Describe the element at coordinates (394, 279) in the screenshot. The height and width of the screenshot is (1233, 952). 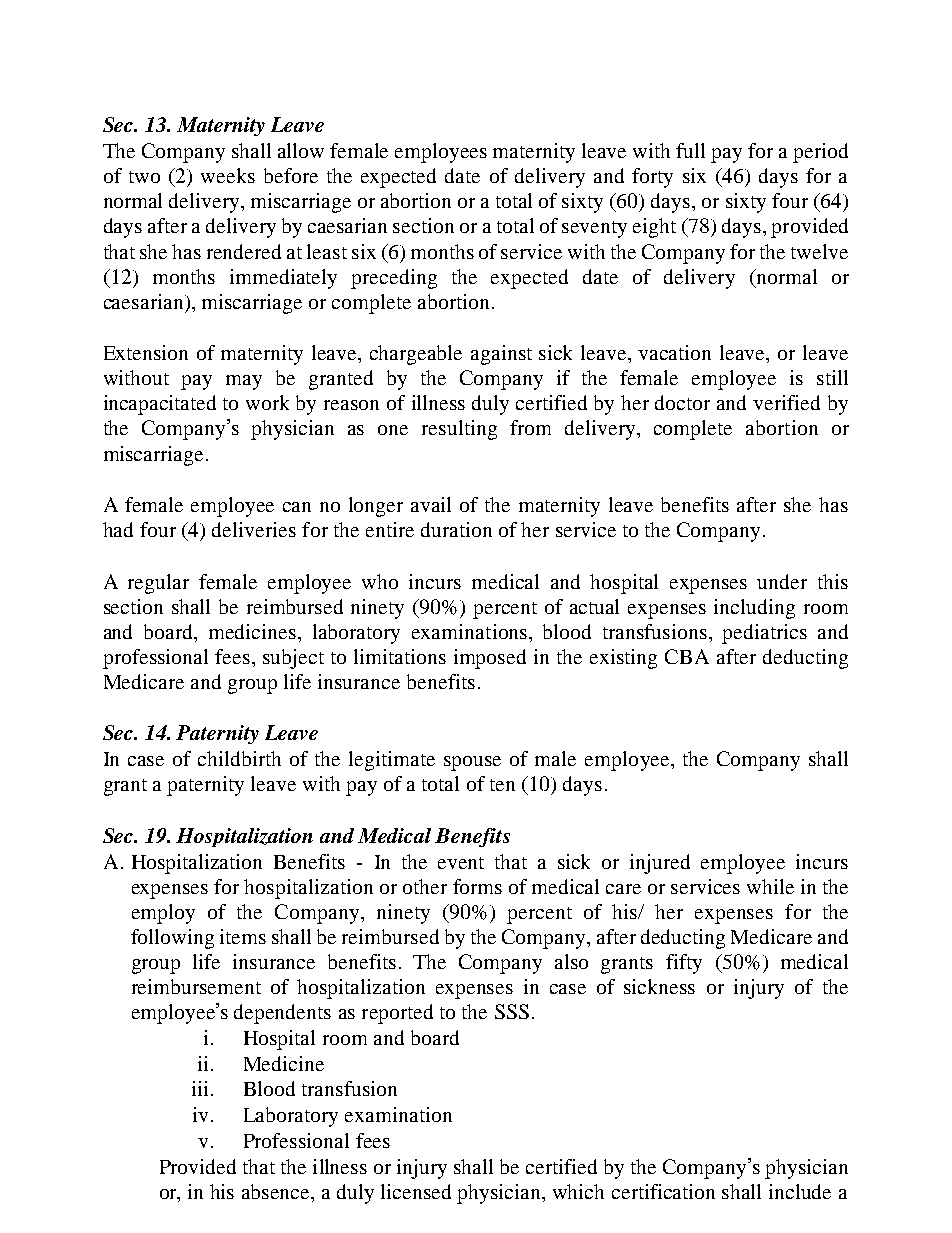
I see `preceding` at that location.
